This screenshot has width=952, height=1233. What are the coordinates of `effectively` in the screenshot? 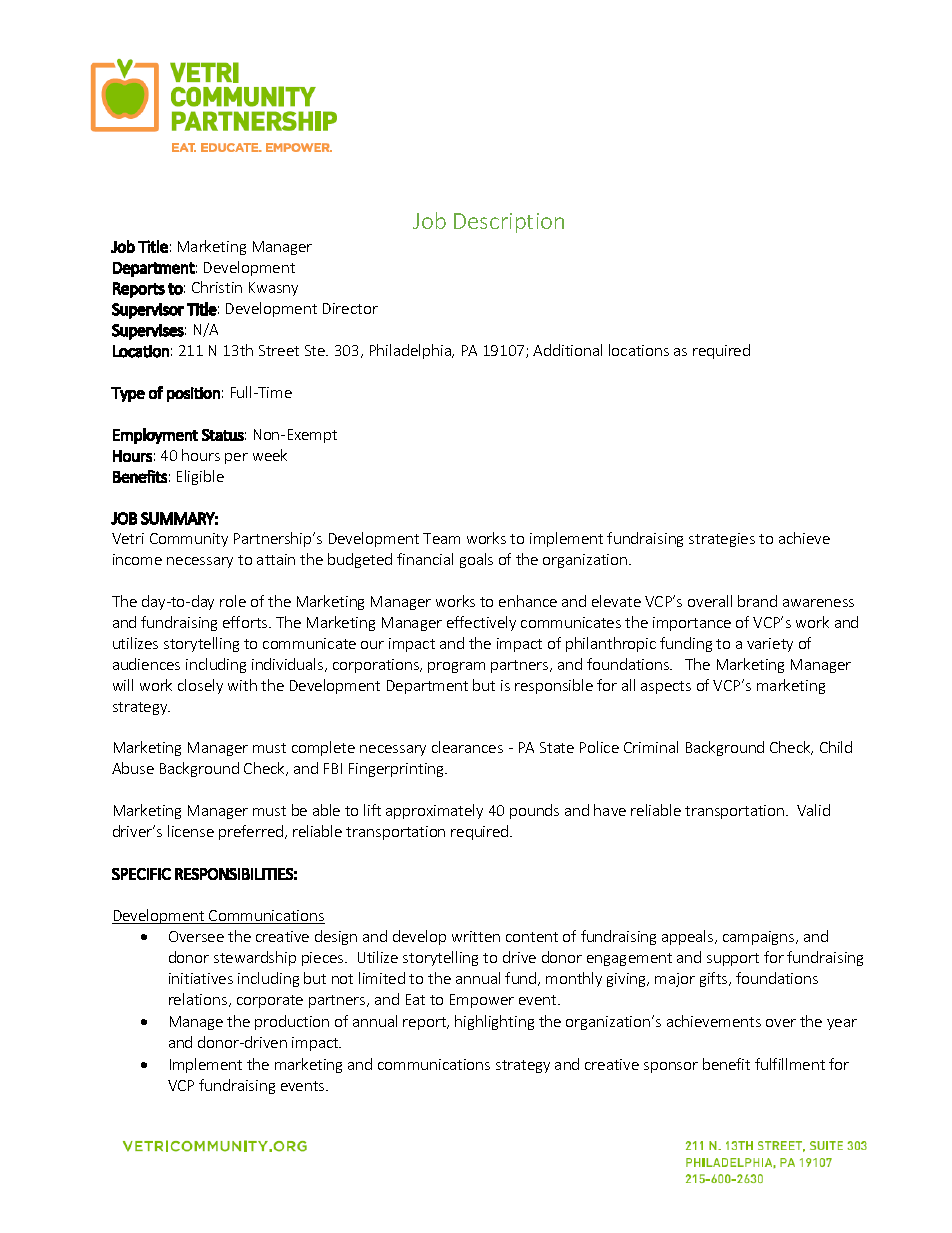 It's located at (481, 623).
